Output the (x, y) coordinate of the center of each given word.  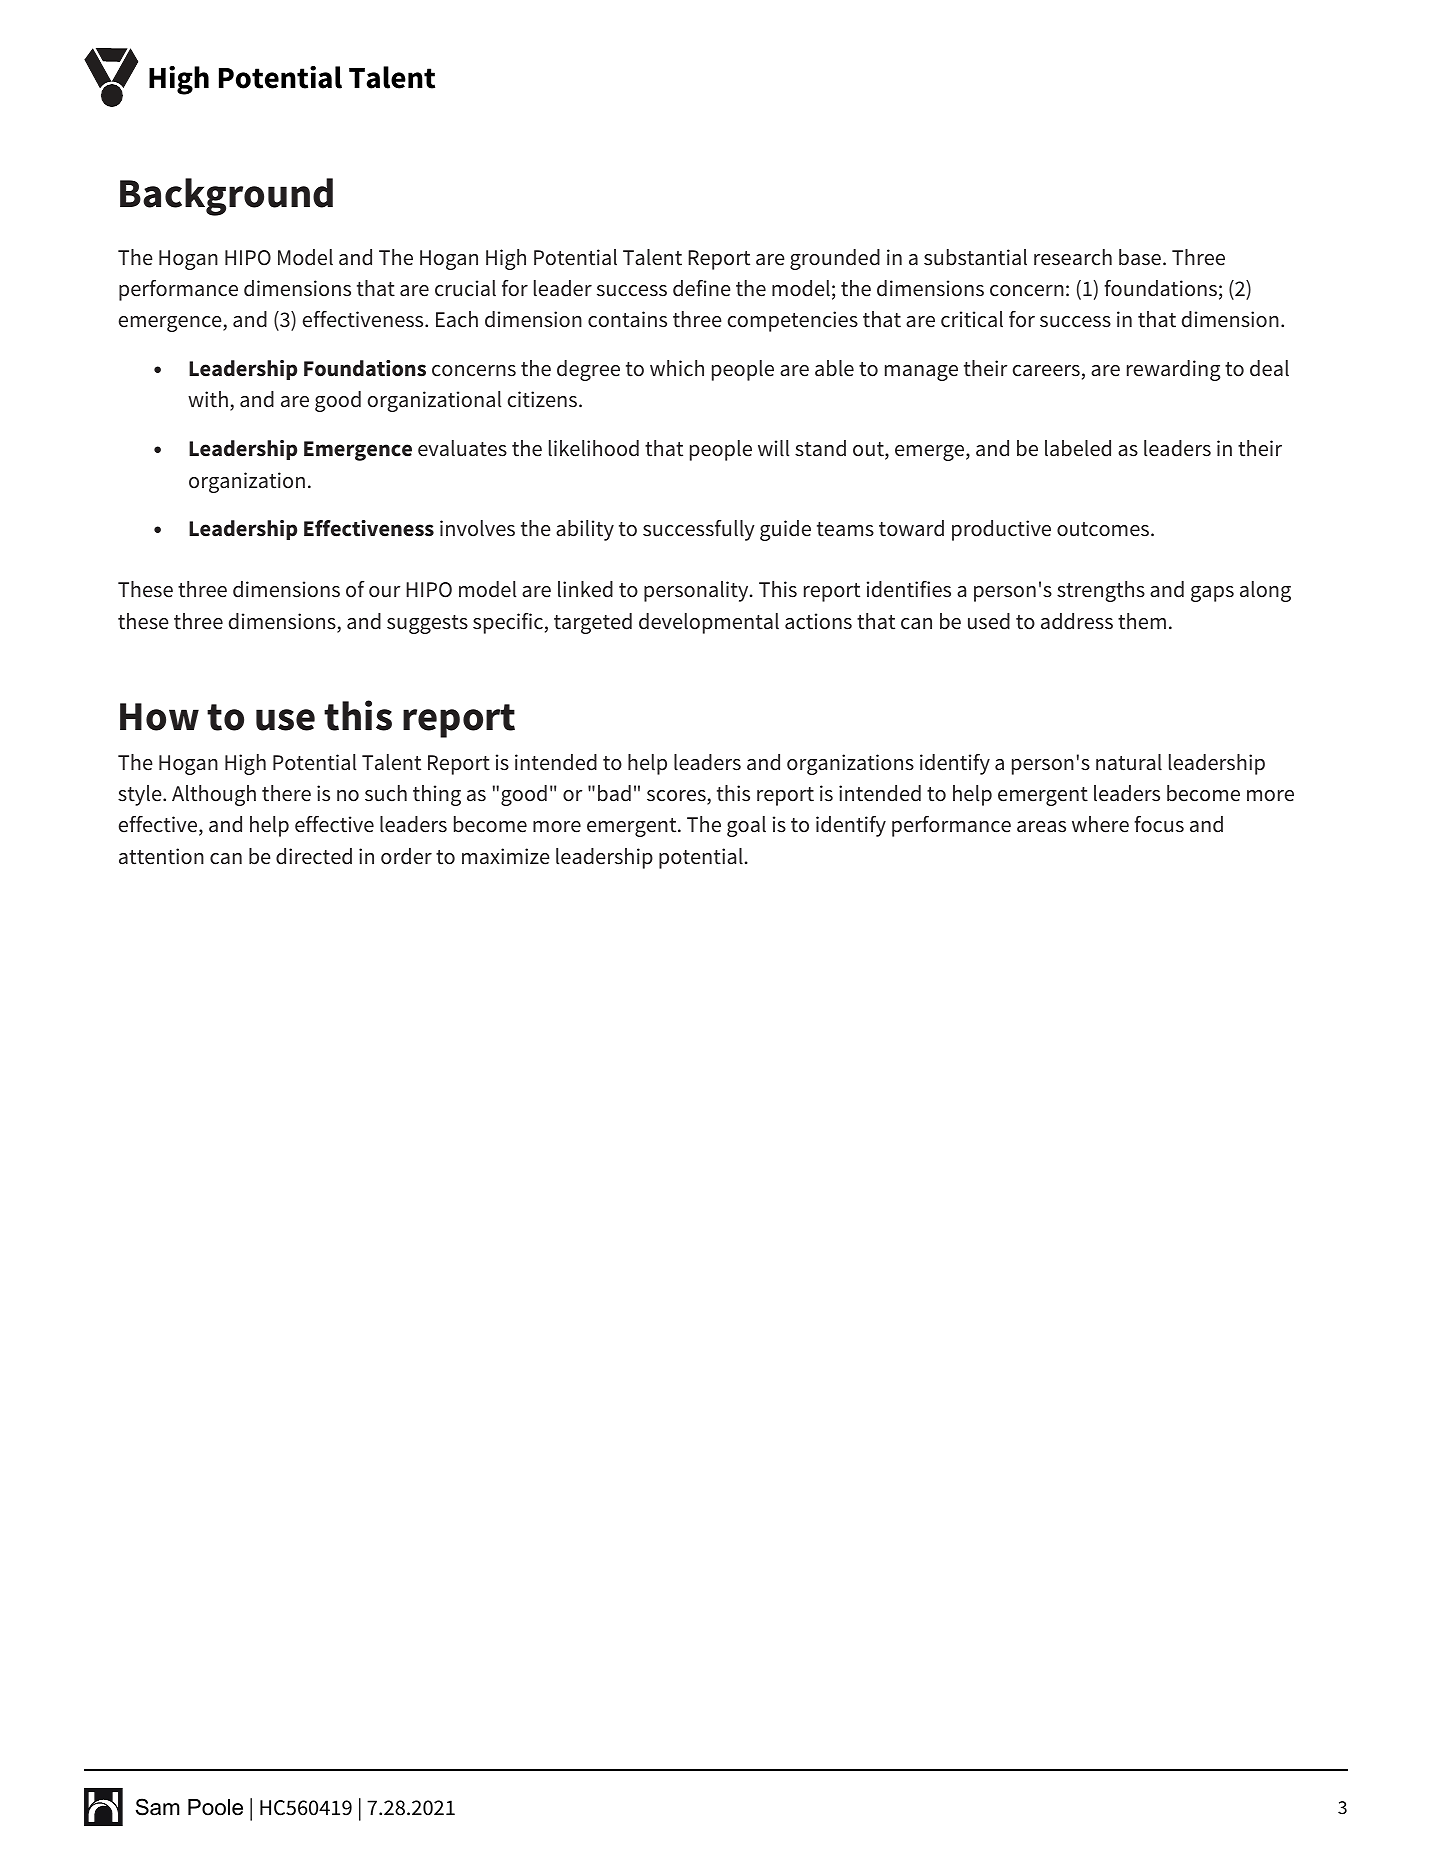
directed (314, 856)
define (702, 288)
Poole (215, 1807)
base (1140, 257)
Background (226, 197)
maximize (506, 856)
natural (1129, 762)
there (286, 793)
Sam (158, 1807)
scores (677, 797)
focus (1159, 824)
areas (1041, 827)
